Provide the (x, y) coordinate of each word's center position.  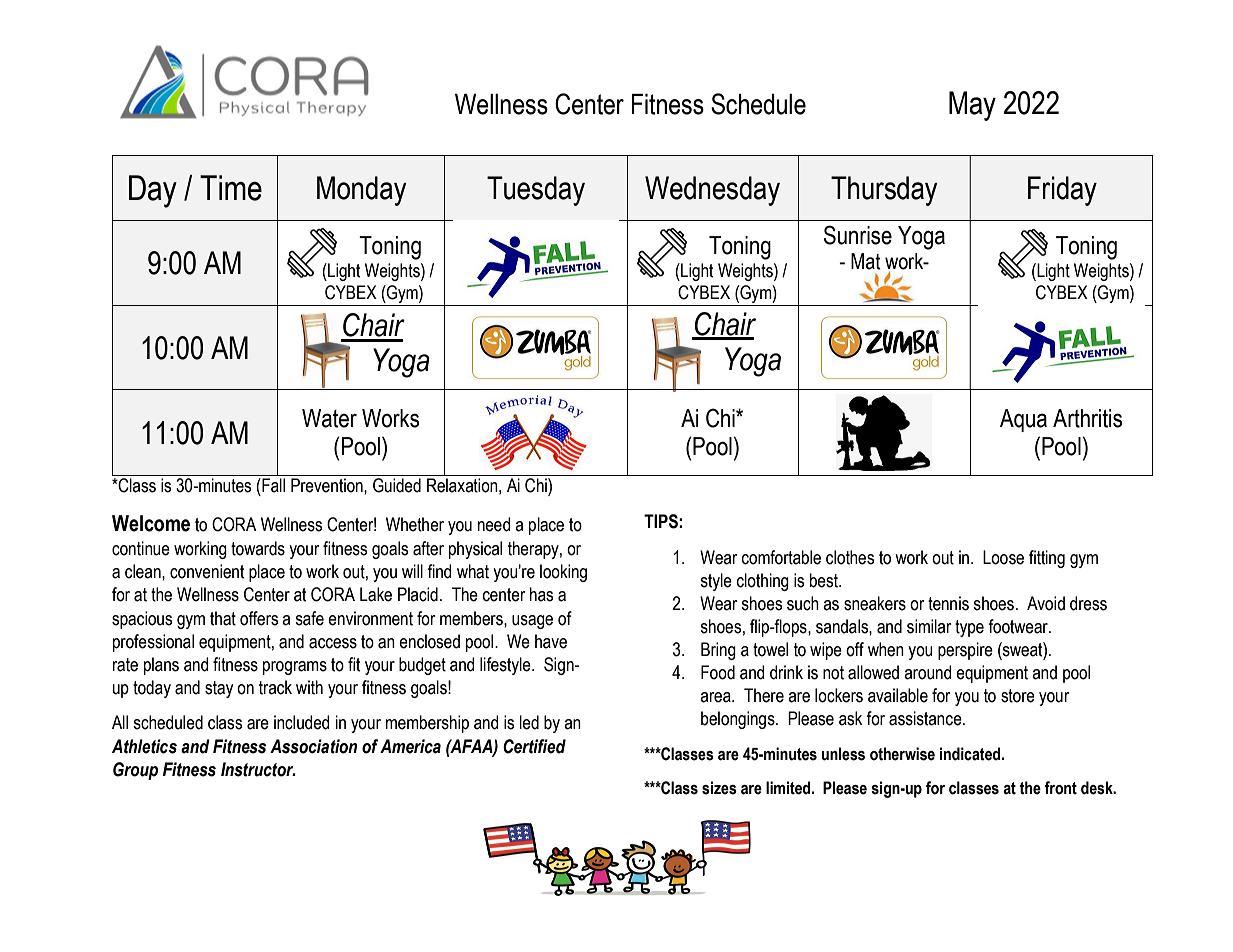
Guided (397, 485)
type (969, 628)
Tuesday (536, 191)
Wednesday (712, 191)
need (494, 524)
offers (259, 618)
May (972, 106)
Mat (866, 261)
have (551, 641)
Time (231, 188)
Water (329, 418)
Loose (1003, 557)
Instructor (258, 769)
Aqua (1023, 420)
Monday (362, 191)
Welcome (151, 523)
